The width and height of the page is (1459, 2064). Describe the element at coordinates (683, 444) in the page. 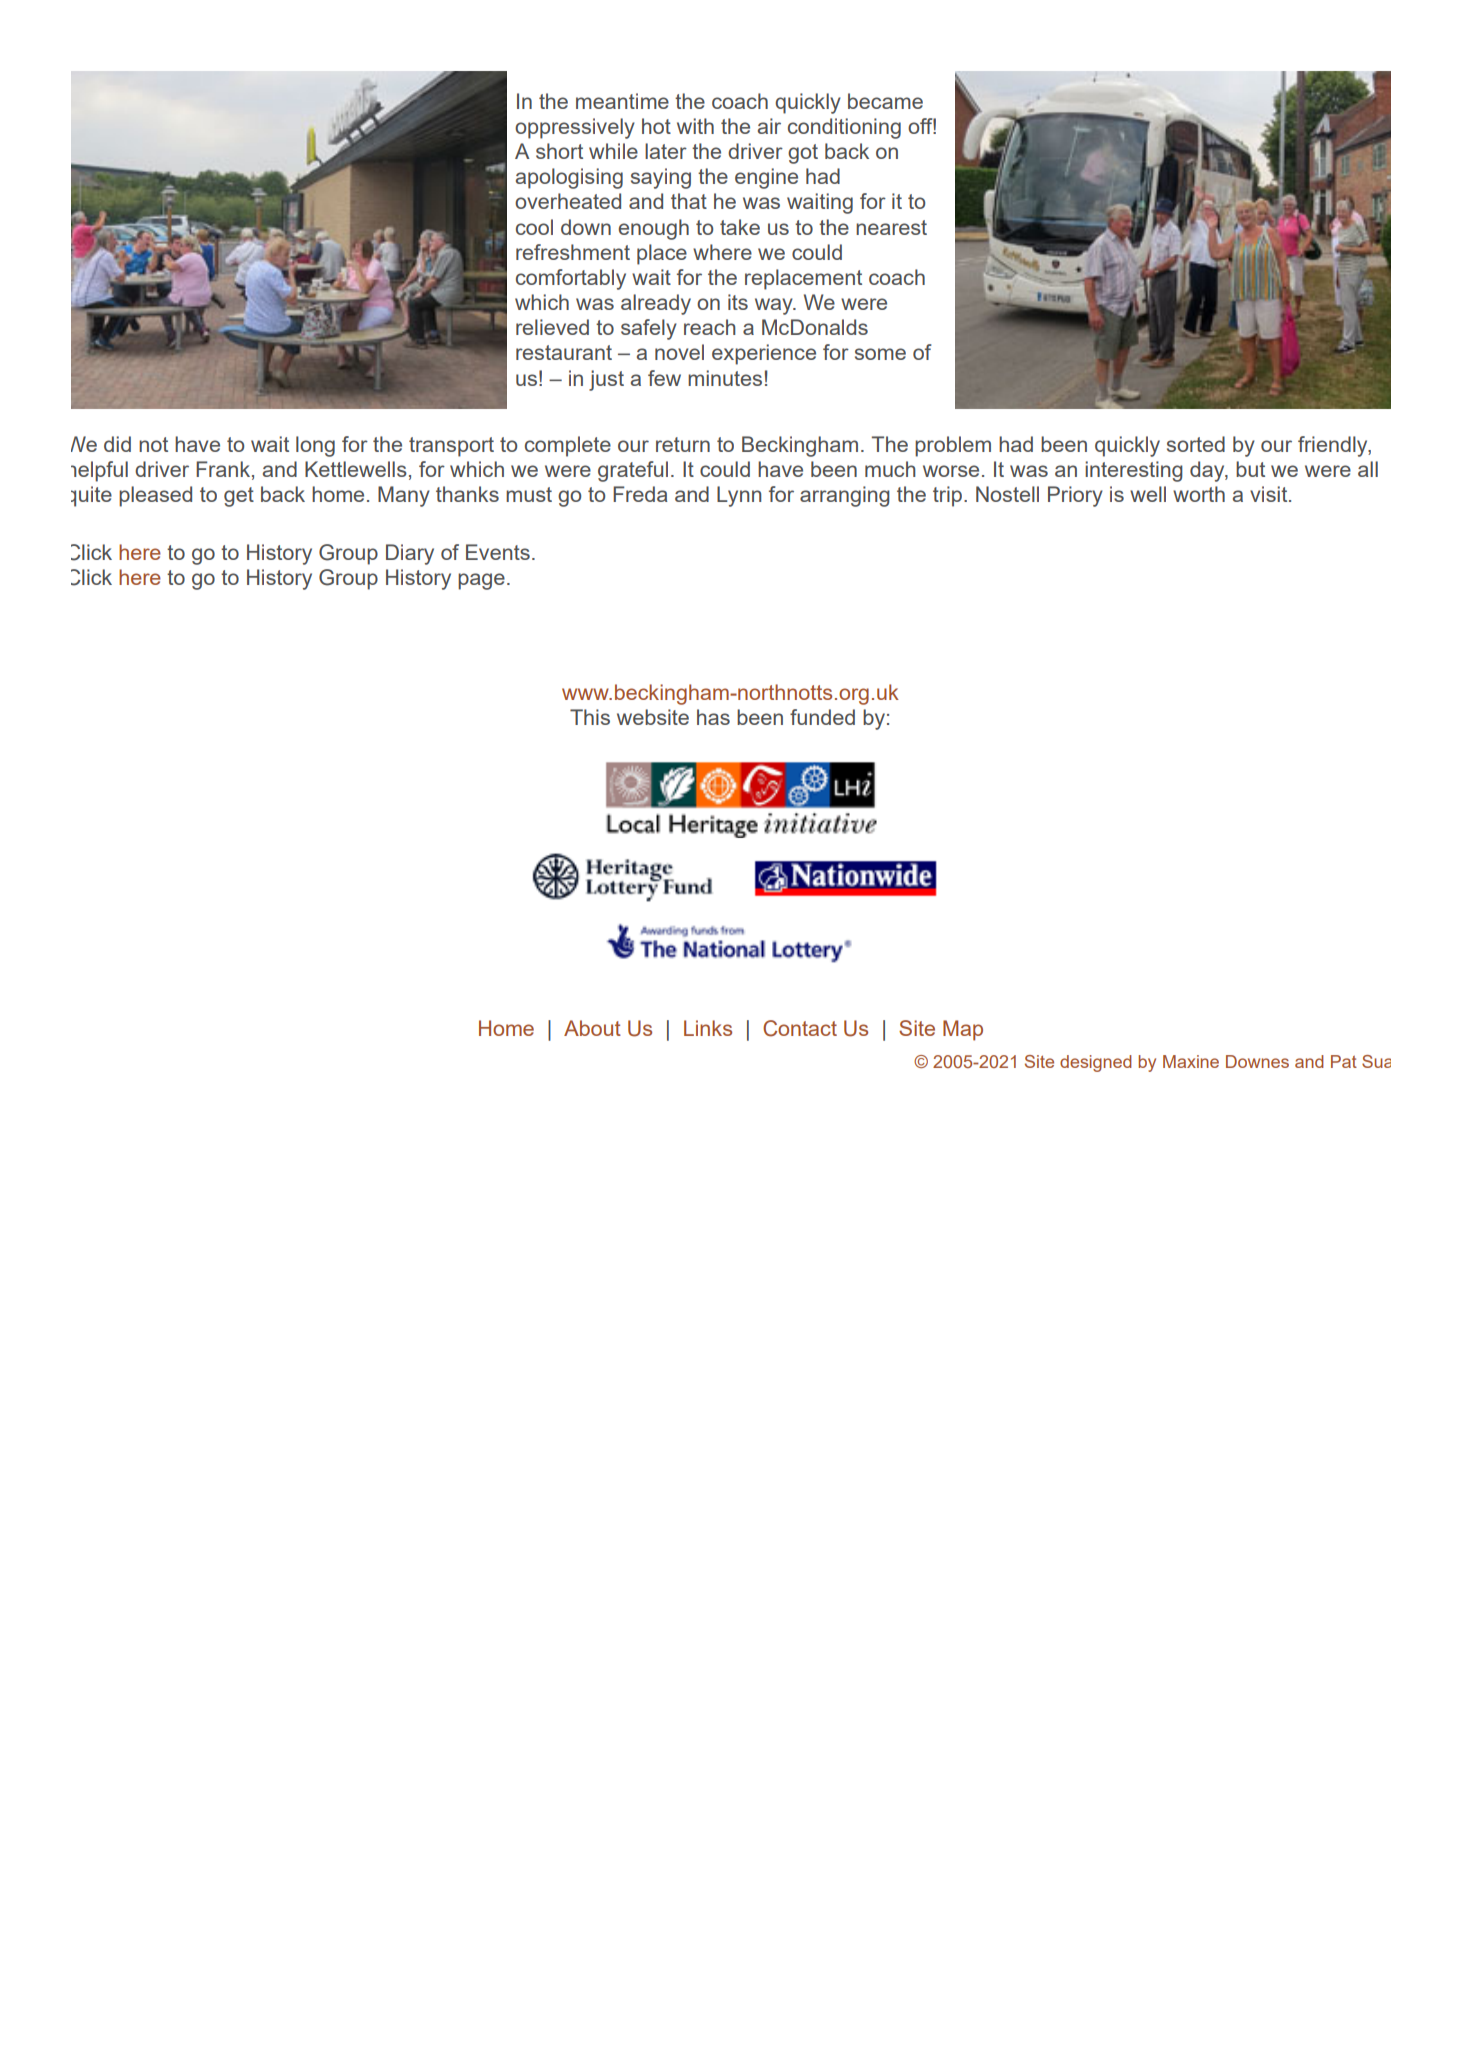

I see `return` at that location.
